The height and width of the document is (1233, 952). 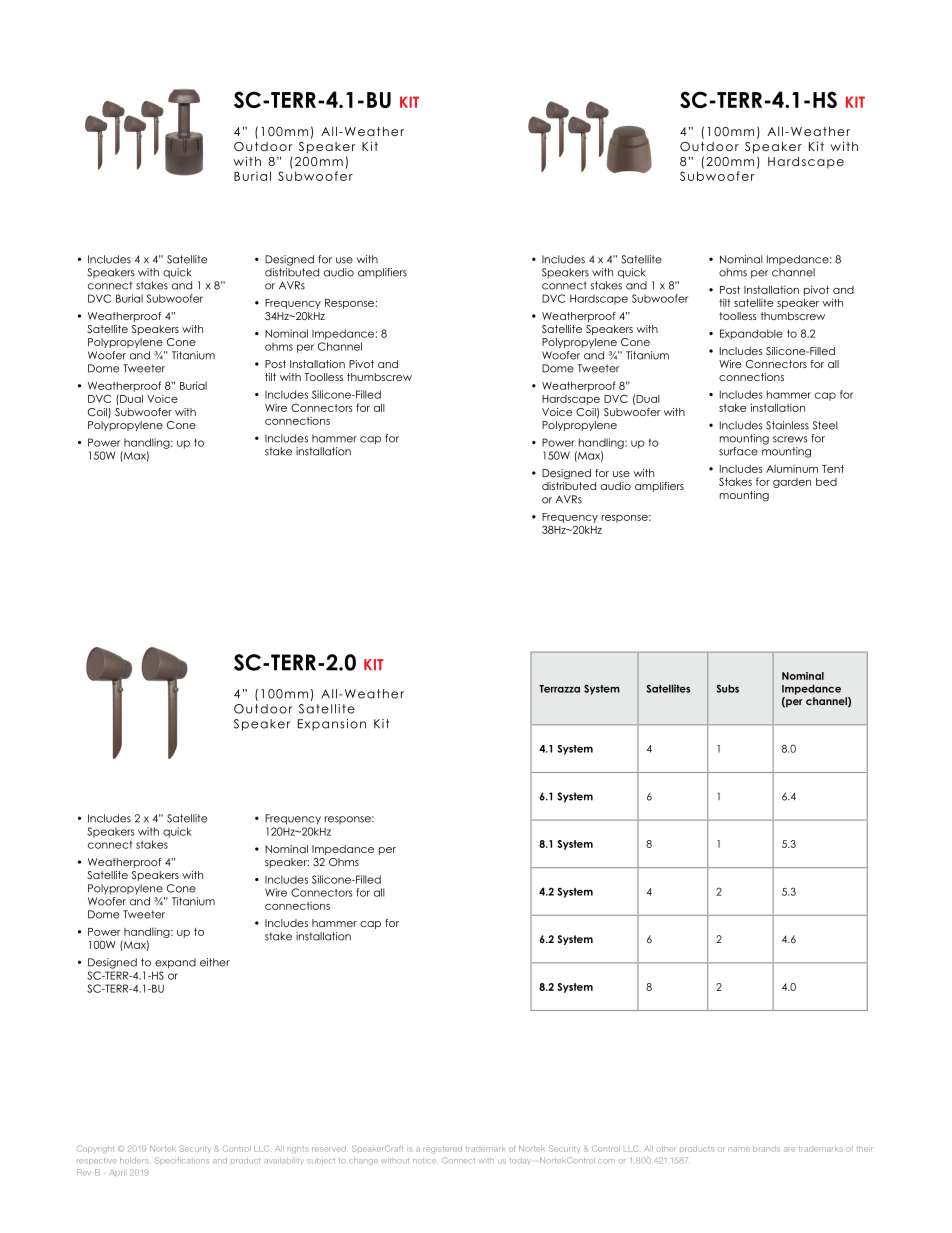 What do you see at coordinates (792, 469) in the document?
I see `Aluminum` at bounding box center [792, 469].
